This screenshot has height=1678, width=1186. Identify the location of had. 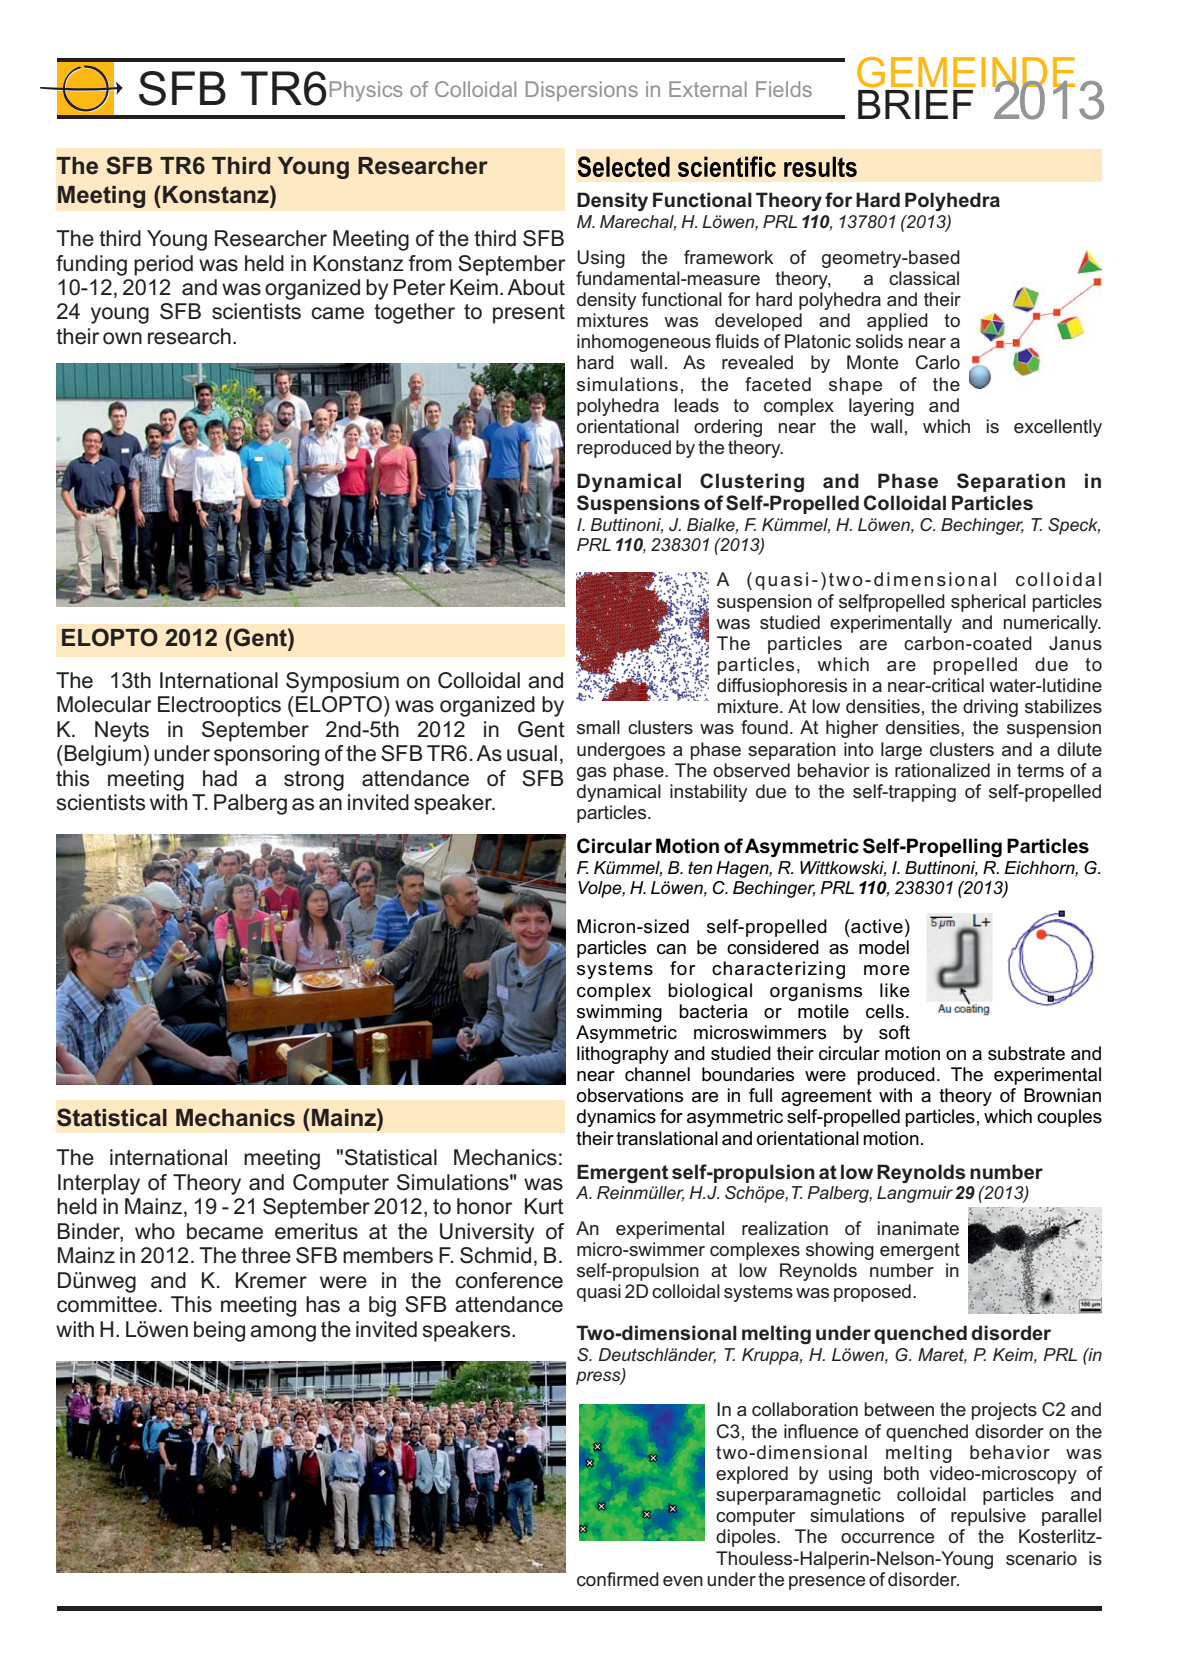
(220, 778).
